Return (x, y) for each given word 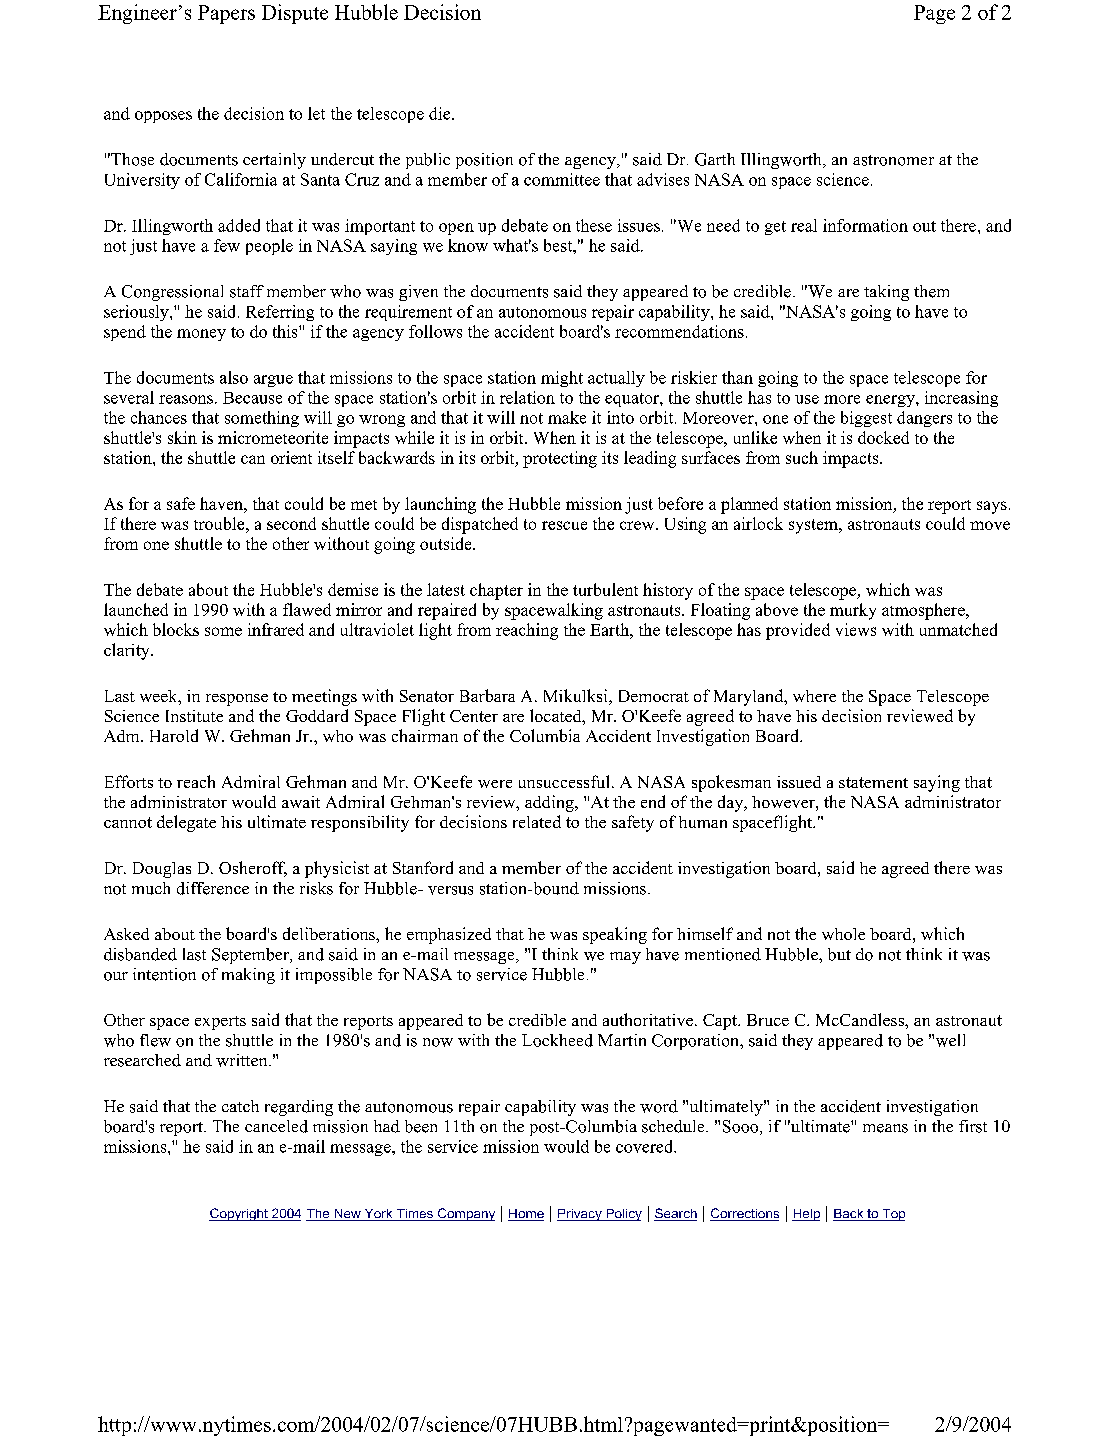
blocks (176, 629)
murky (853, 611)
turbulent (605, 589)
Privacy (580, 1215)
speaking (615, 935)
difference (213, 888)
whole (843, 934)
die (441, 113)
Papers (226, 14)
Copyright (239, 1214)
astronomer (893, 160)
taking (886, 293)
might (562, 379)
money (201, 335)
